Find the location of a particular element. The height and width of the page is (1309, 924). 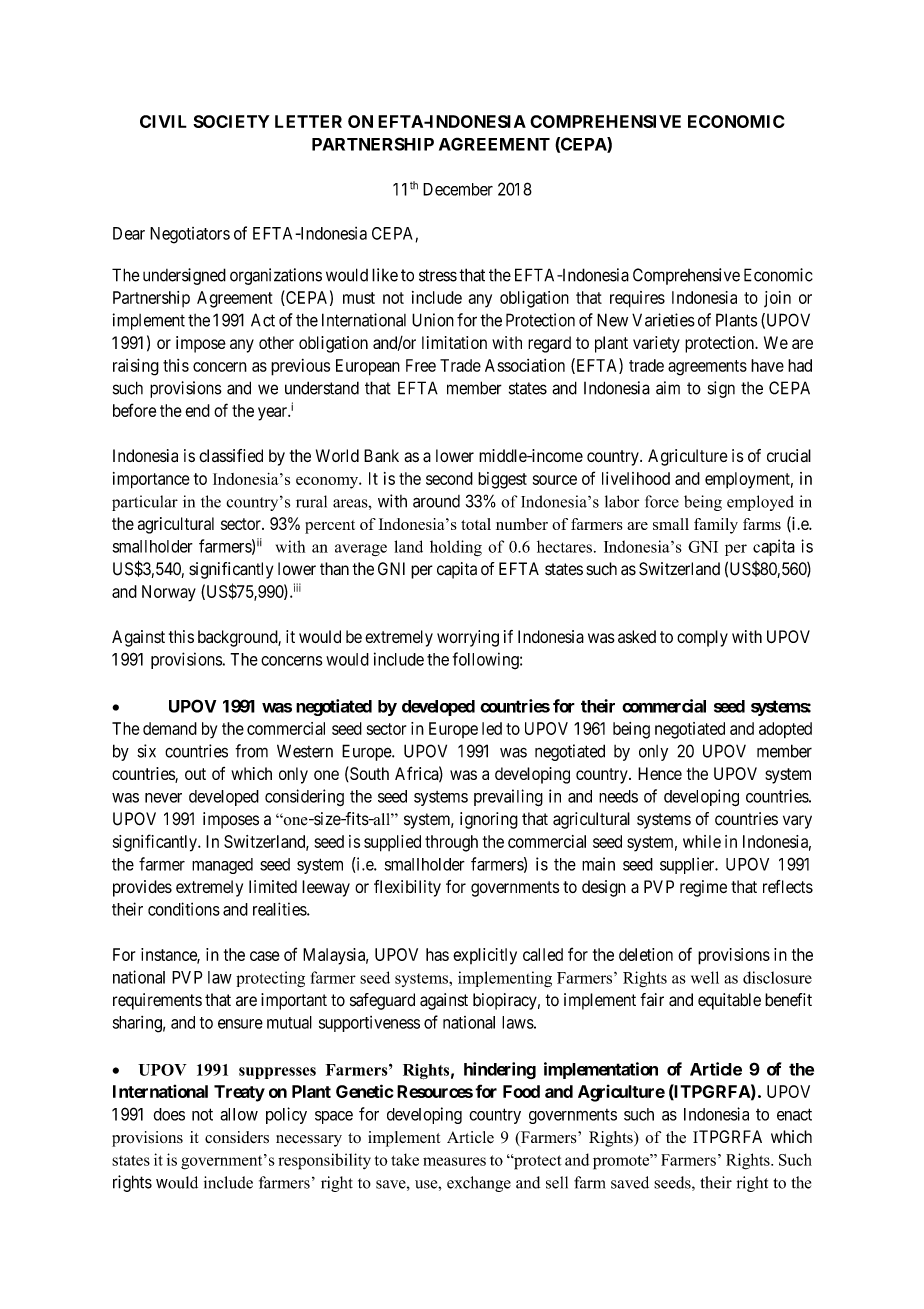

join is located at coordinates (777, 299).
